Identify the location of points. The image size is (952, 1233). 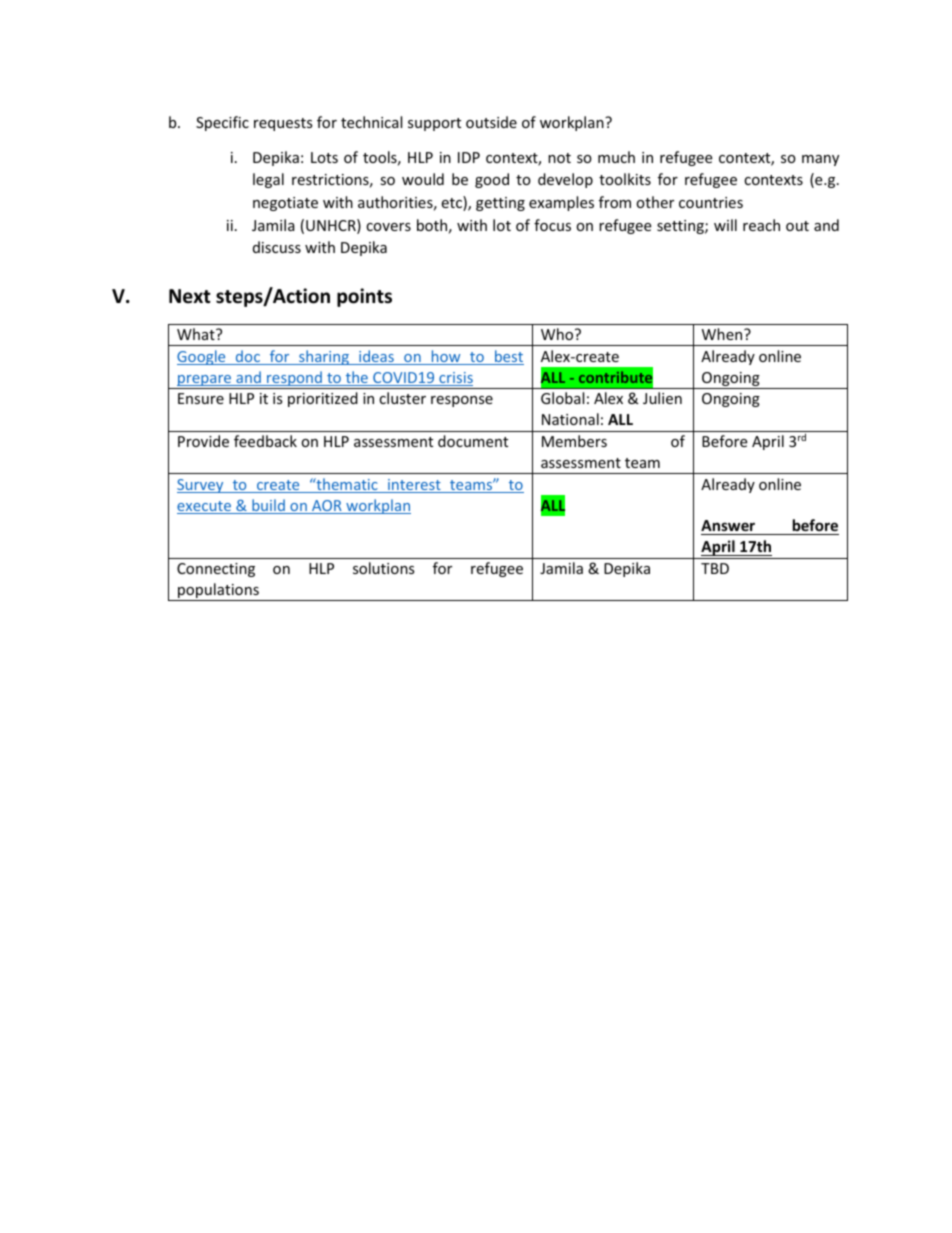
(364, 297).
